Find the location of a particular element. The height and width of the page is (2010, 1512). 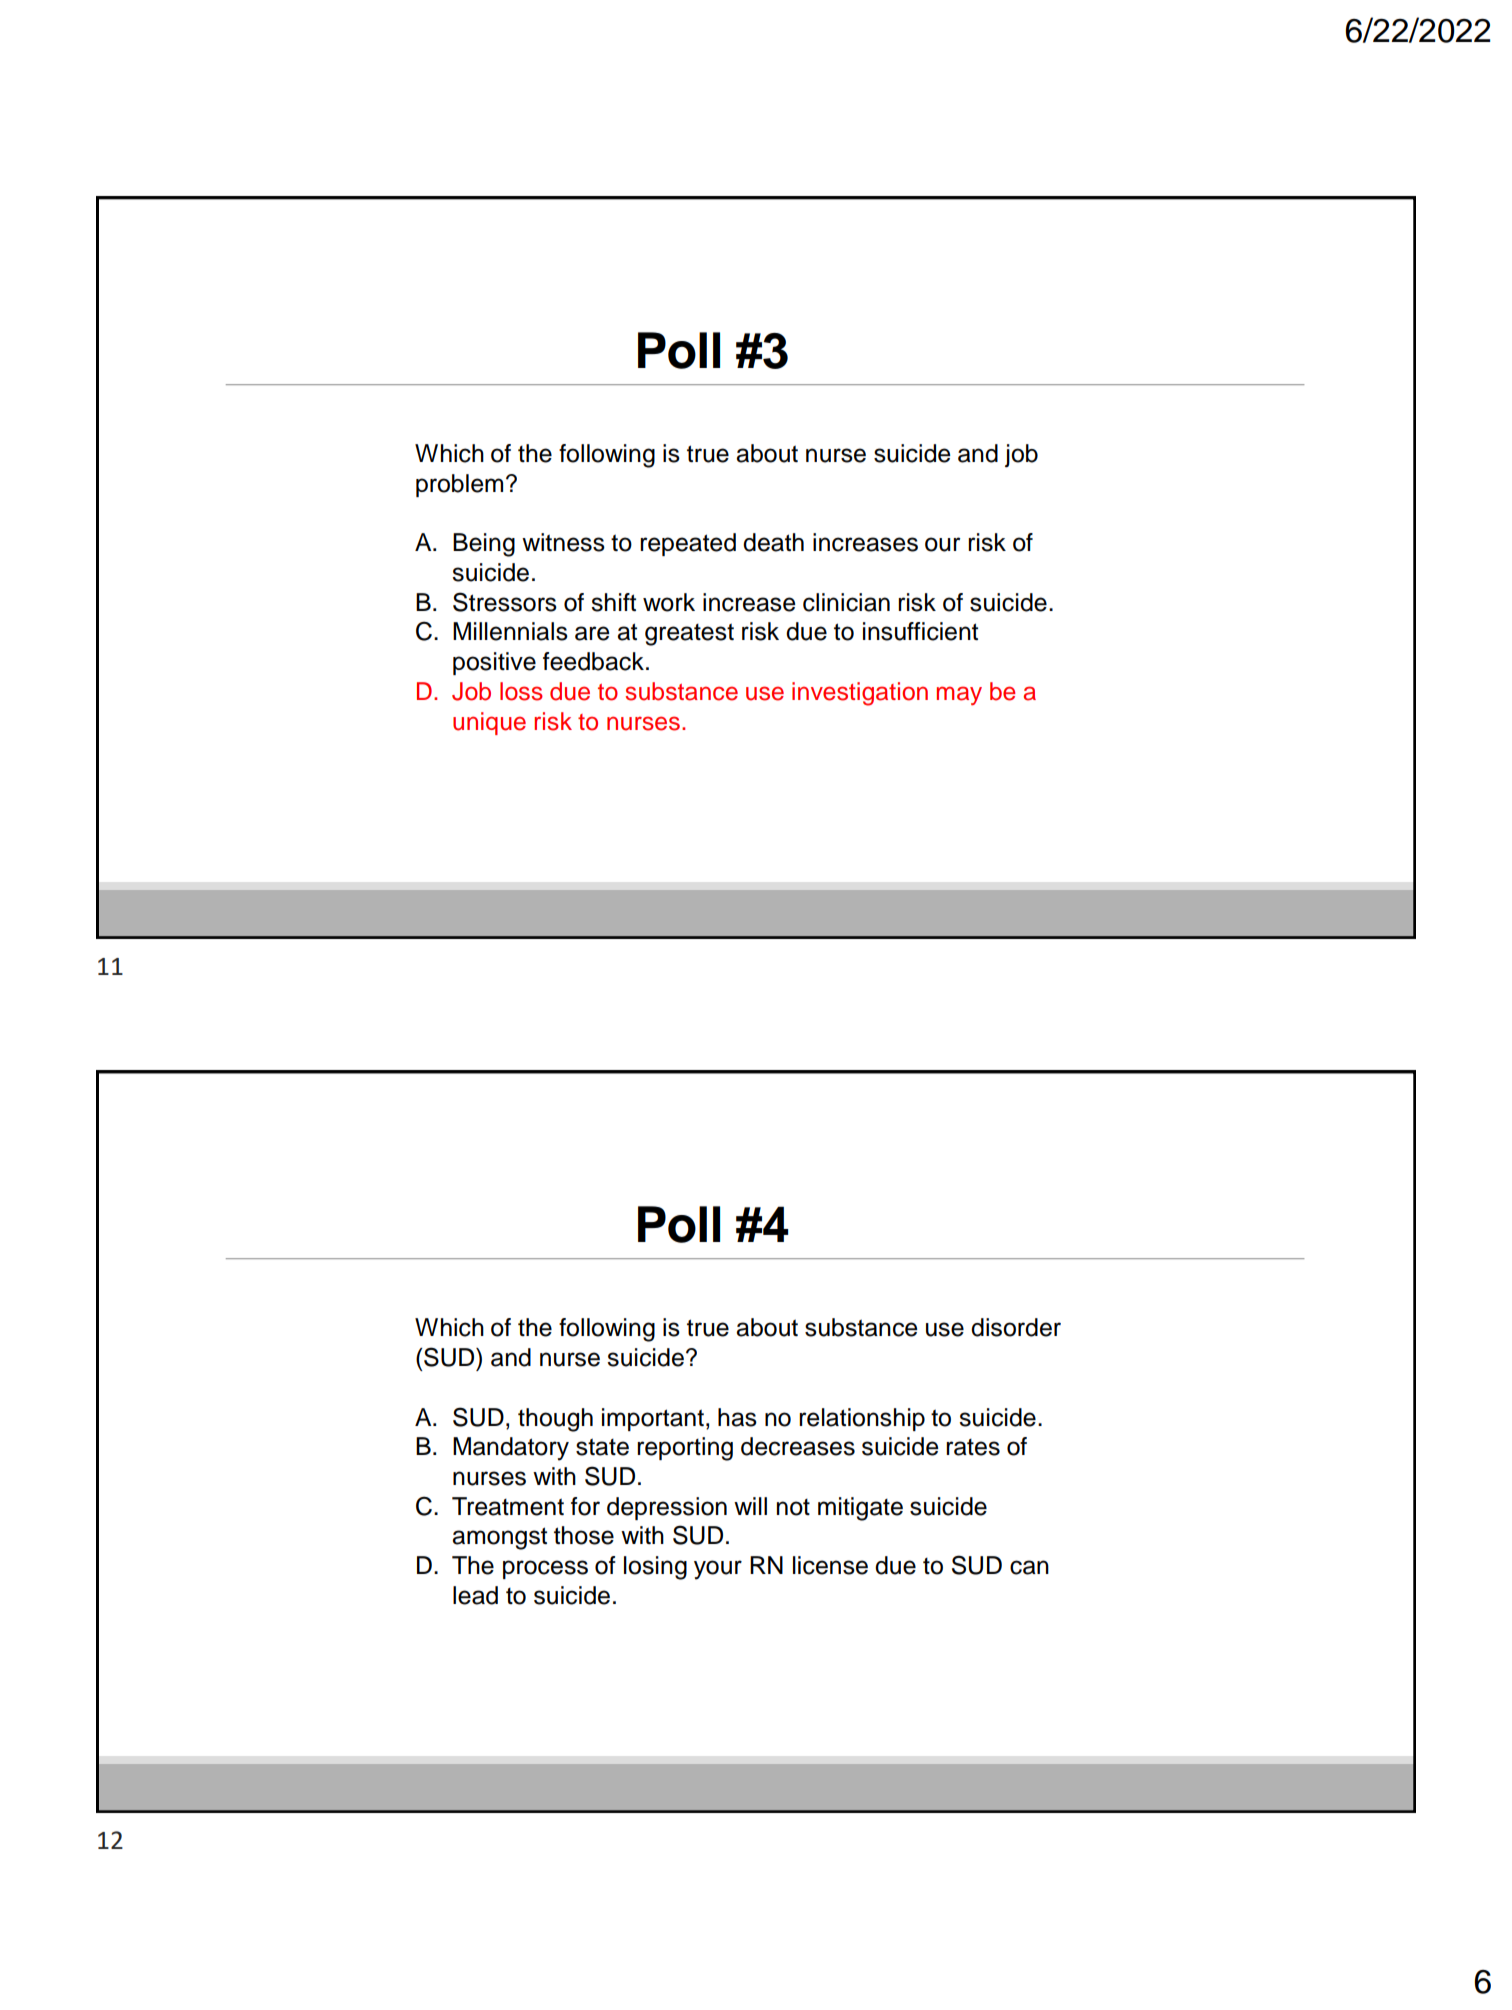

witness is located at coordinates (563, 542).
